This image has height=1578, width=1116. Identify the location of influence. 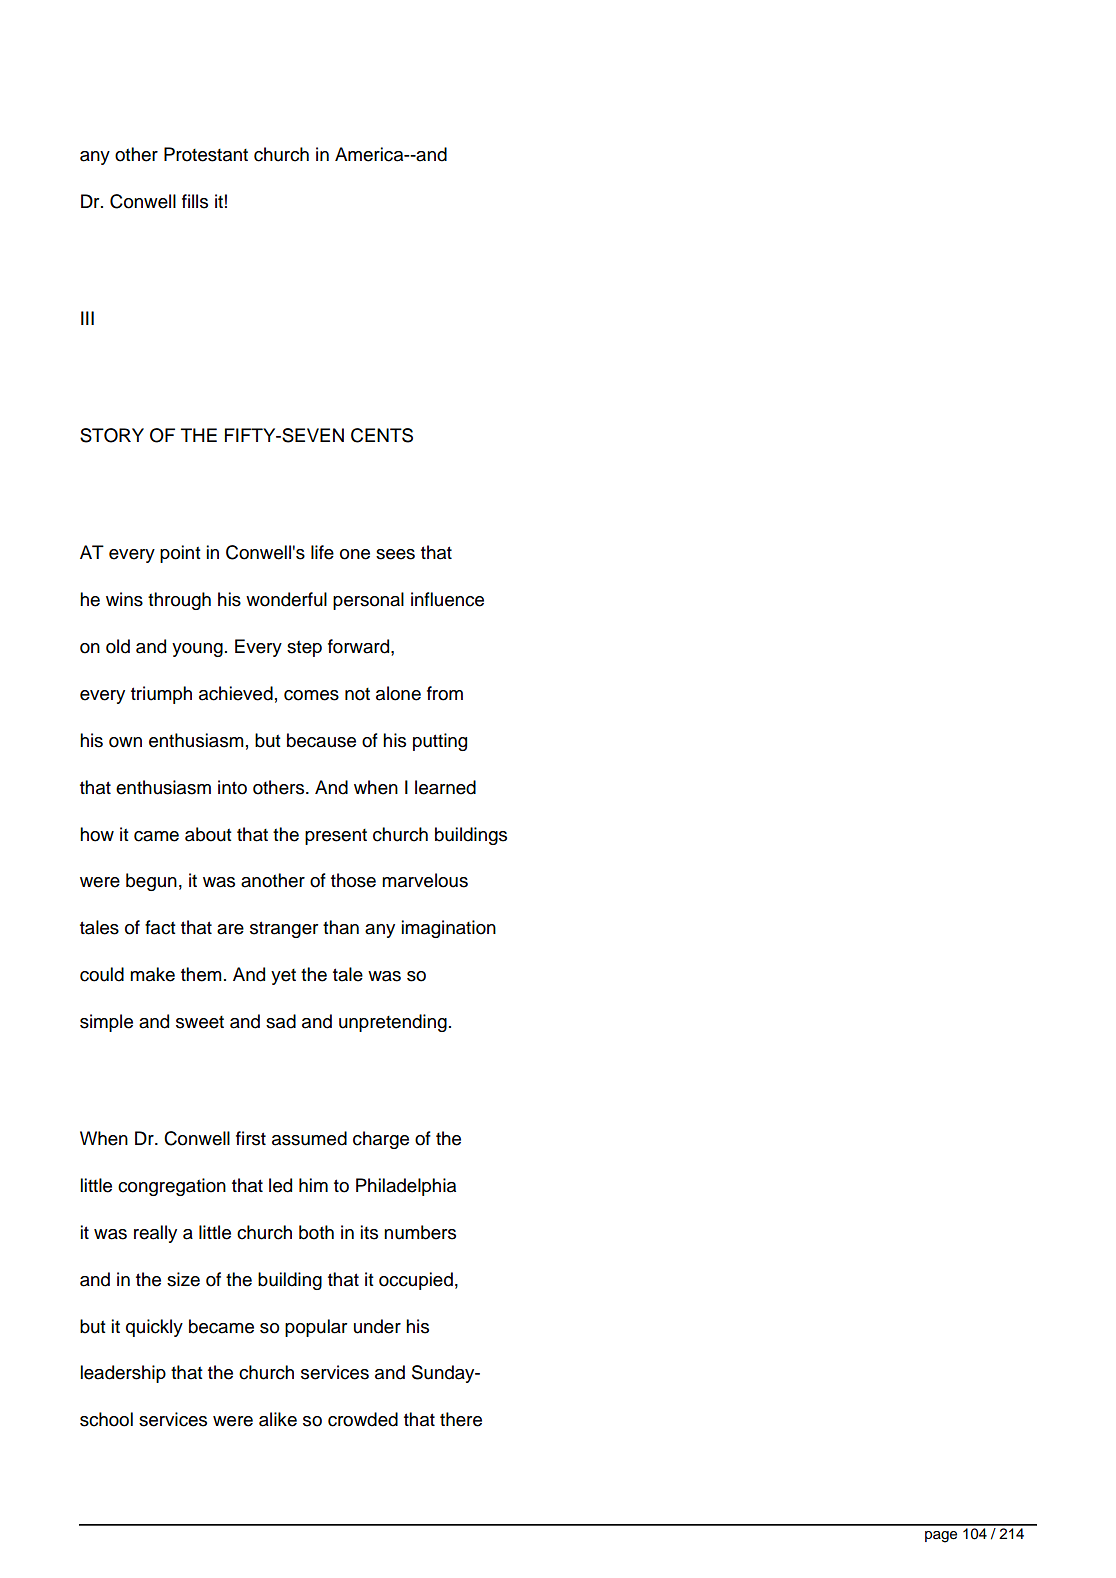
(447, 599).
